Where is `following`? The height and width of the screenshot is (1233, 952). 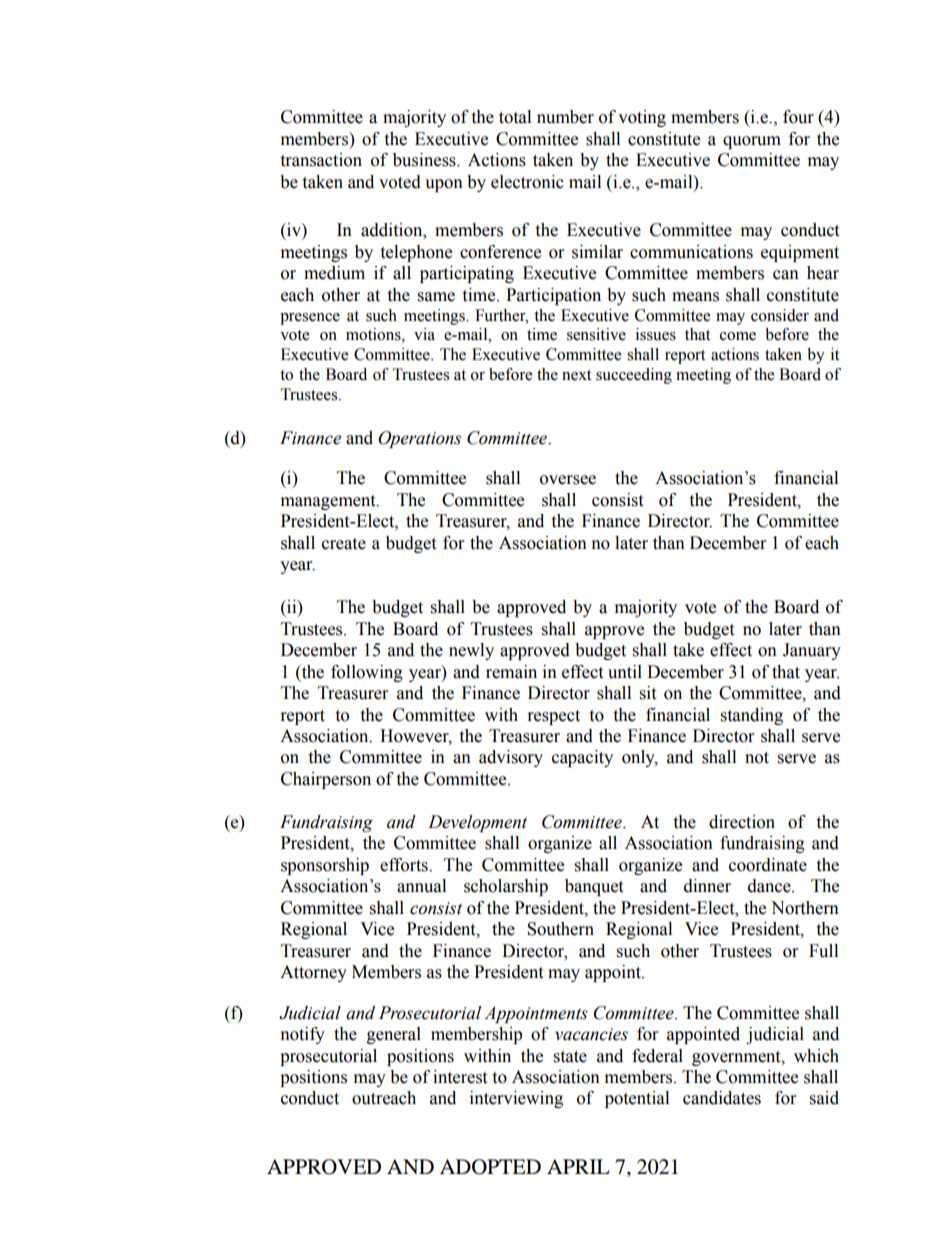 following is located at coordinates (367, 673).
